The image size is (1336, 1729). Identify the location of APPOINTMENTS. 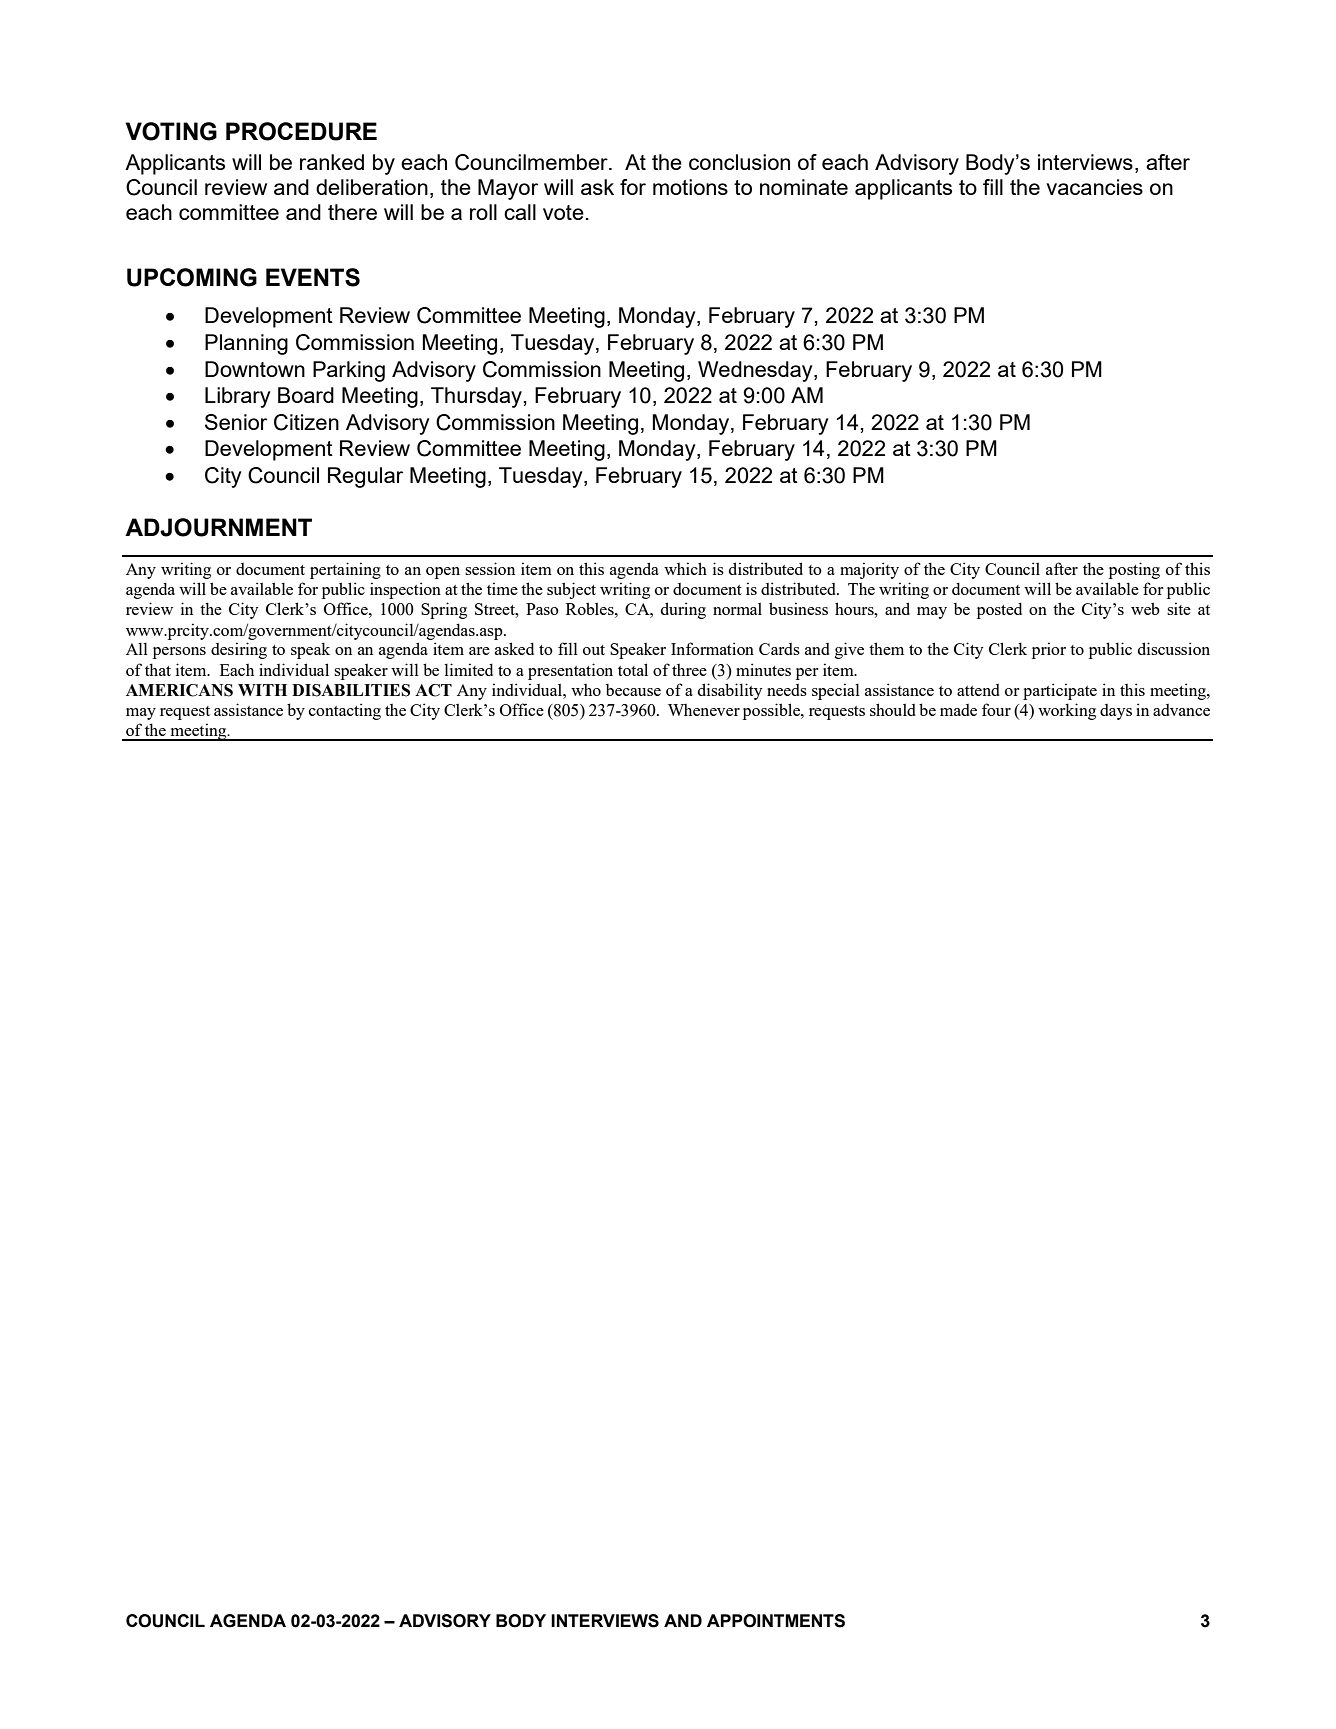
(776, 1621).
